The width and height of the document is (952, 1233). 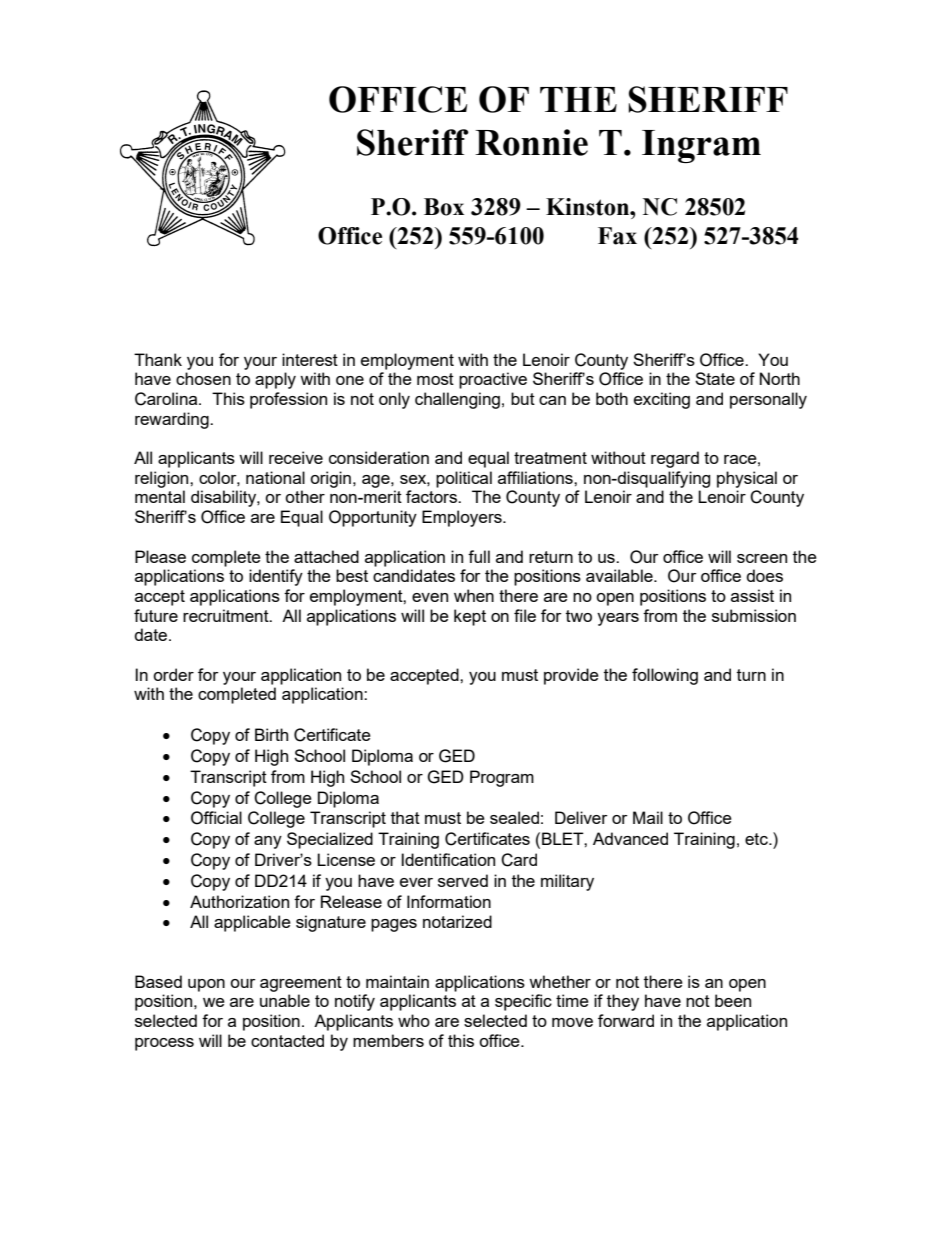 What do you see at coordinates (474, 595) in the document?
I see `when` at bounding box center [474, 595].
